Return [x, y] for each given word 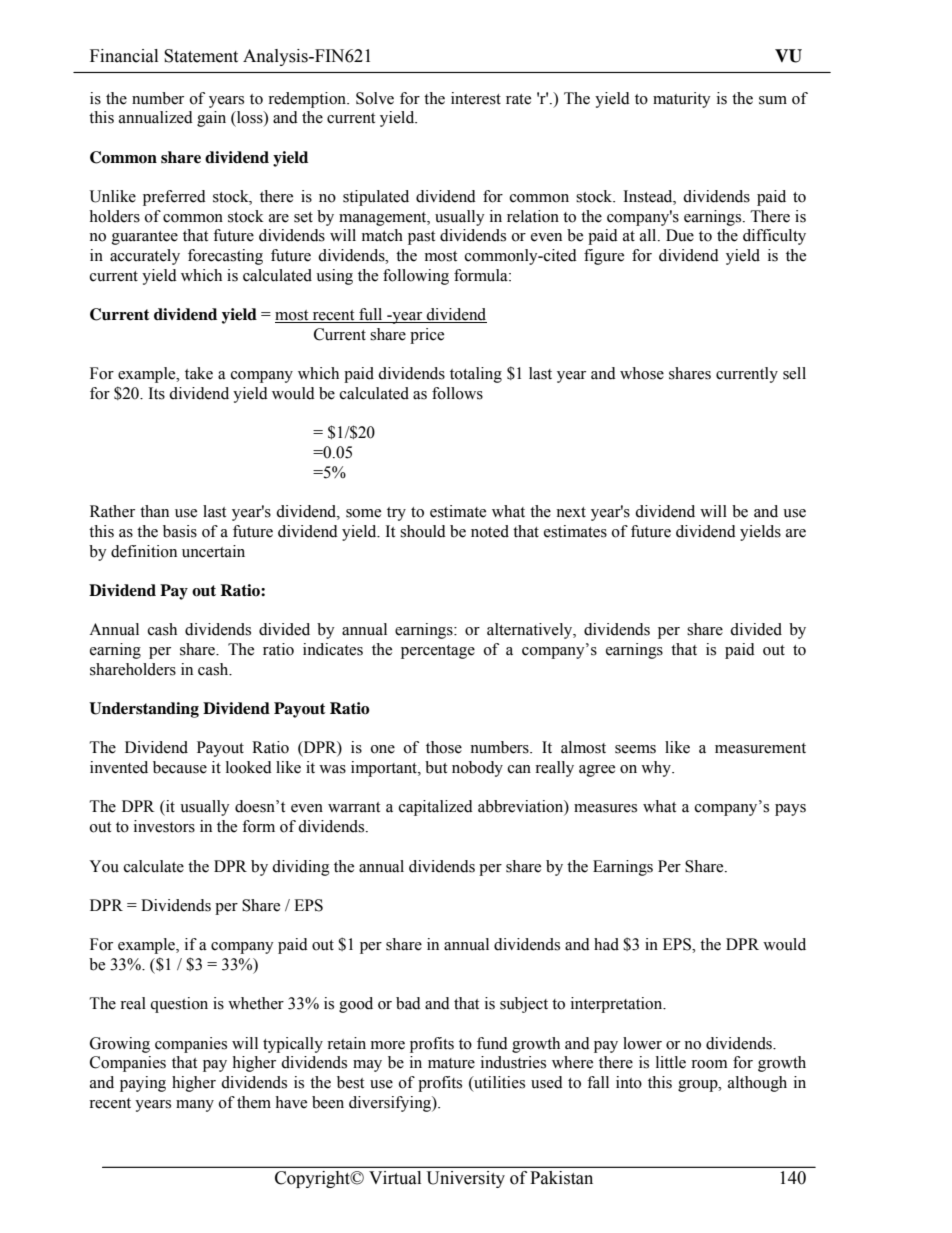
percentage [438, 652]
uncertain [213, 551]
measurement [760, 748]
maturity [682, 100]
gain [211, 119]
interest [476, 98]
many [195, 1106]
